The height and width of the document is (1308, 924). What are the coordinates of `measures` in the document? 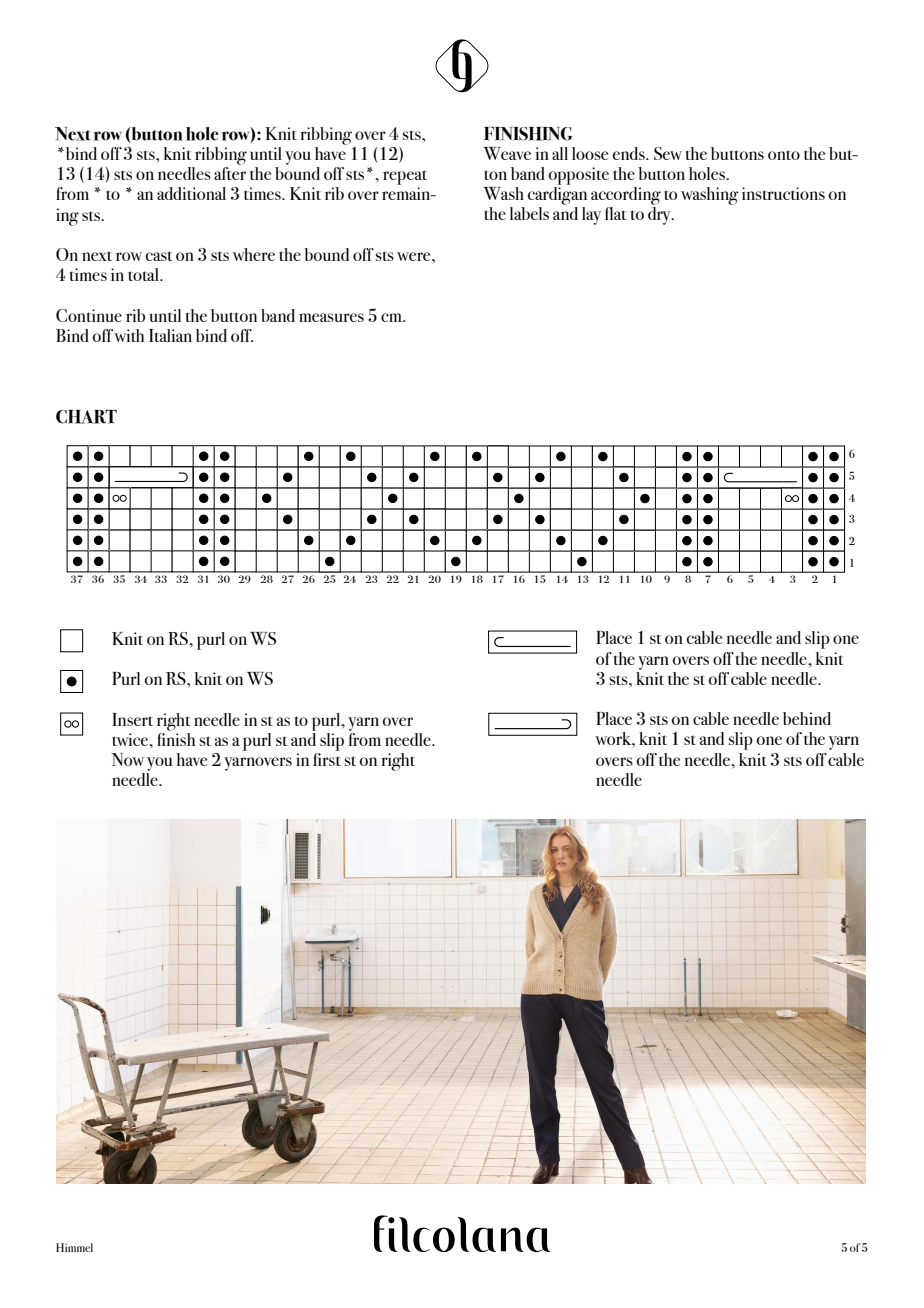 It's located at (331, 317).
